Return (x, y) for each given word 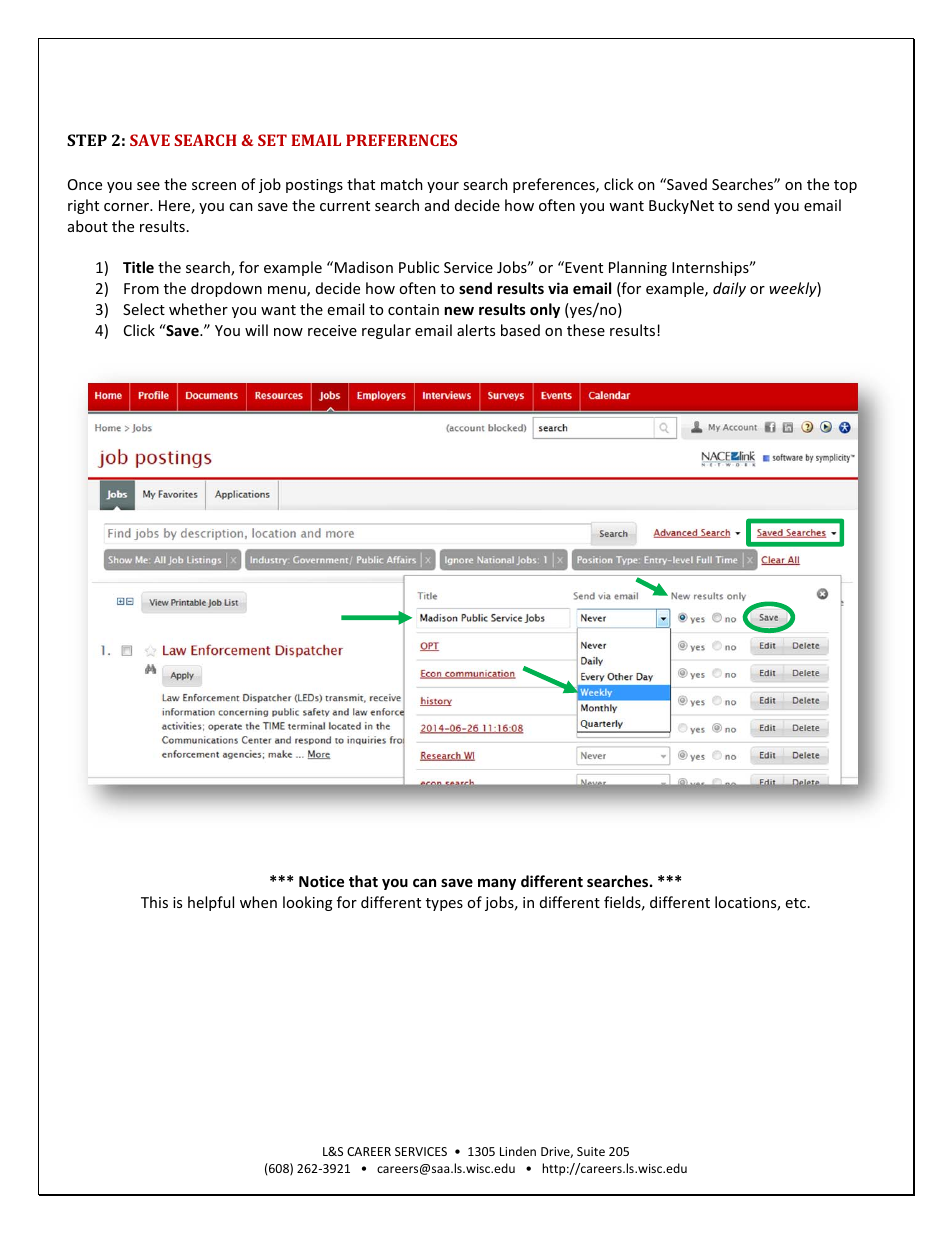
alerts (476, 330)
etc (797, 903)
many (497, 884)
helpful (211, 903)
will (256, 330)
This (154, 902)
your (443, 187)
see (148, 186)
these (586, 330)
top (845, 186)
